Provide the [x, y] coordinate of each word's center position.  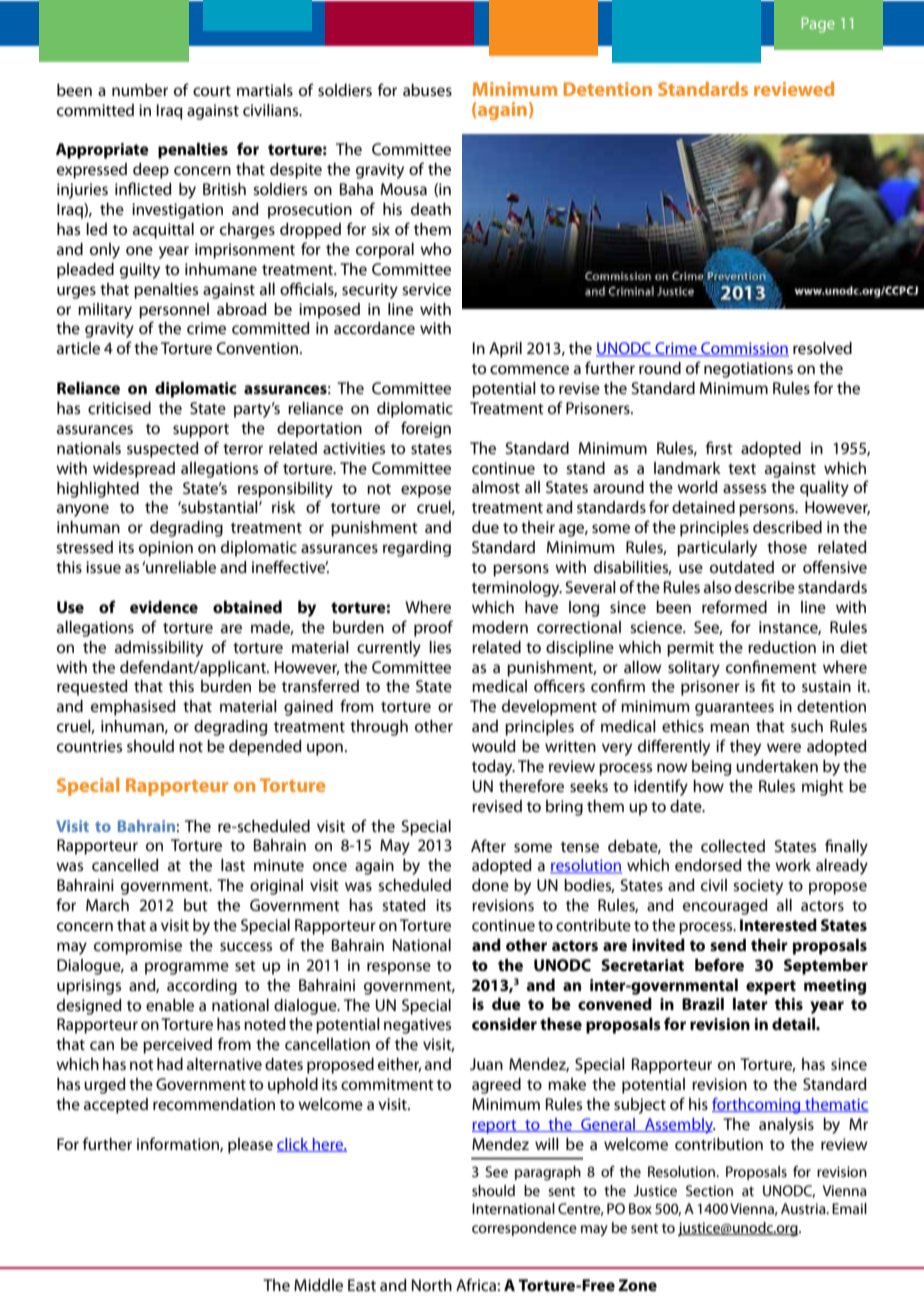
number [140, 90]
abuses [427, 90]
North [432, 1285]
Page [818, 25]
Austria [804, 1208]
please [250, 1146]
